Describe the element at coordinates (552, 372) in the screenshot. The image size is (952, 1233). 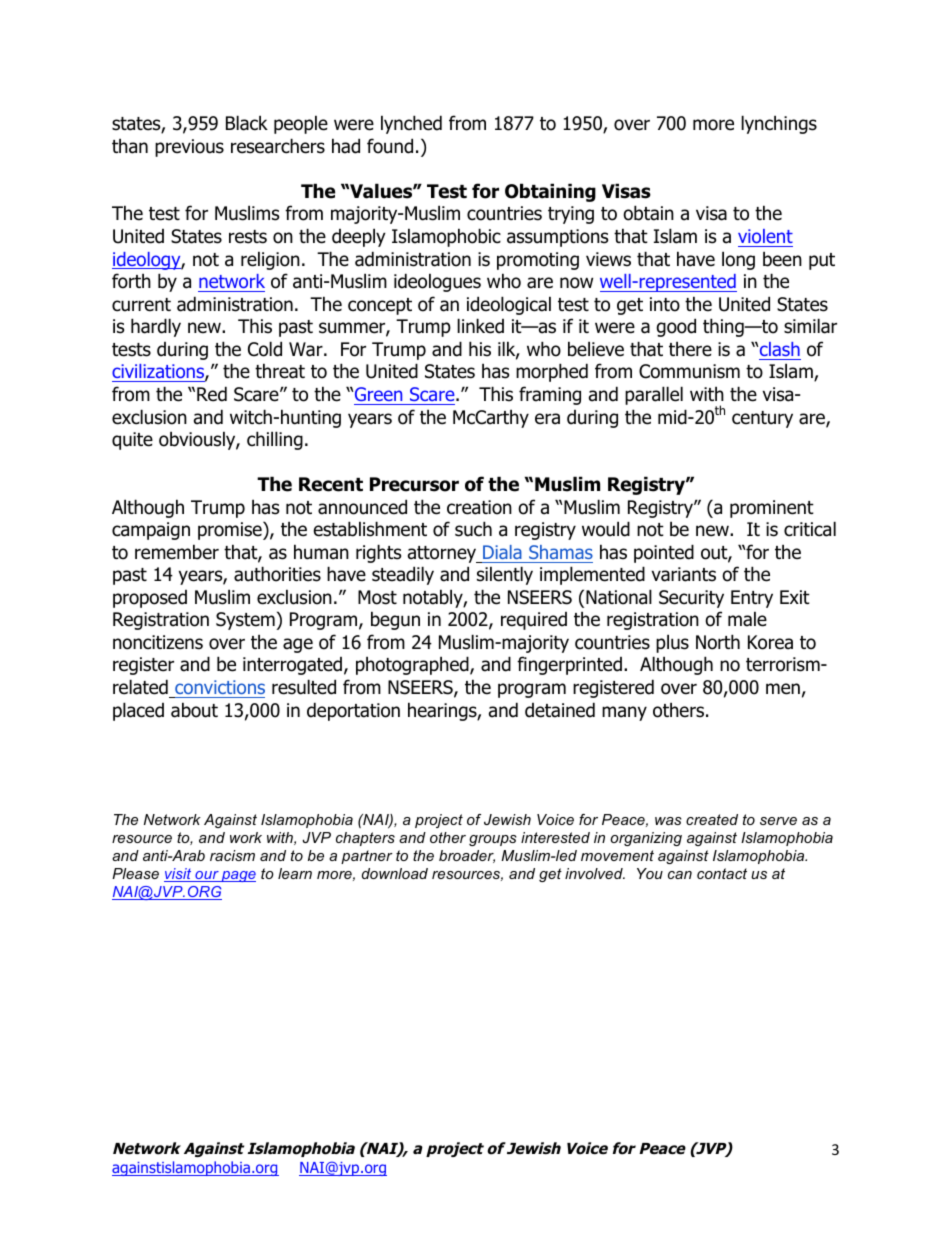
I see `morphed` at that location.
